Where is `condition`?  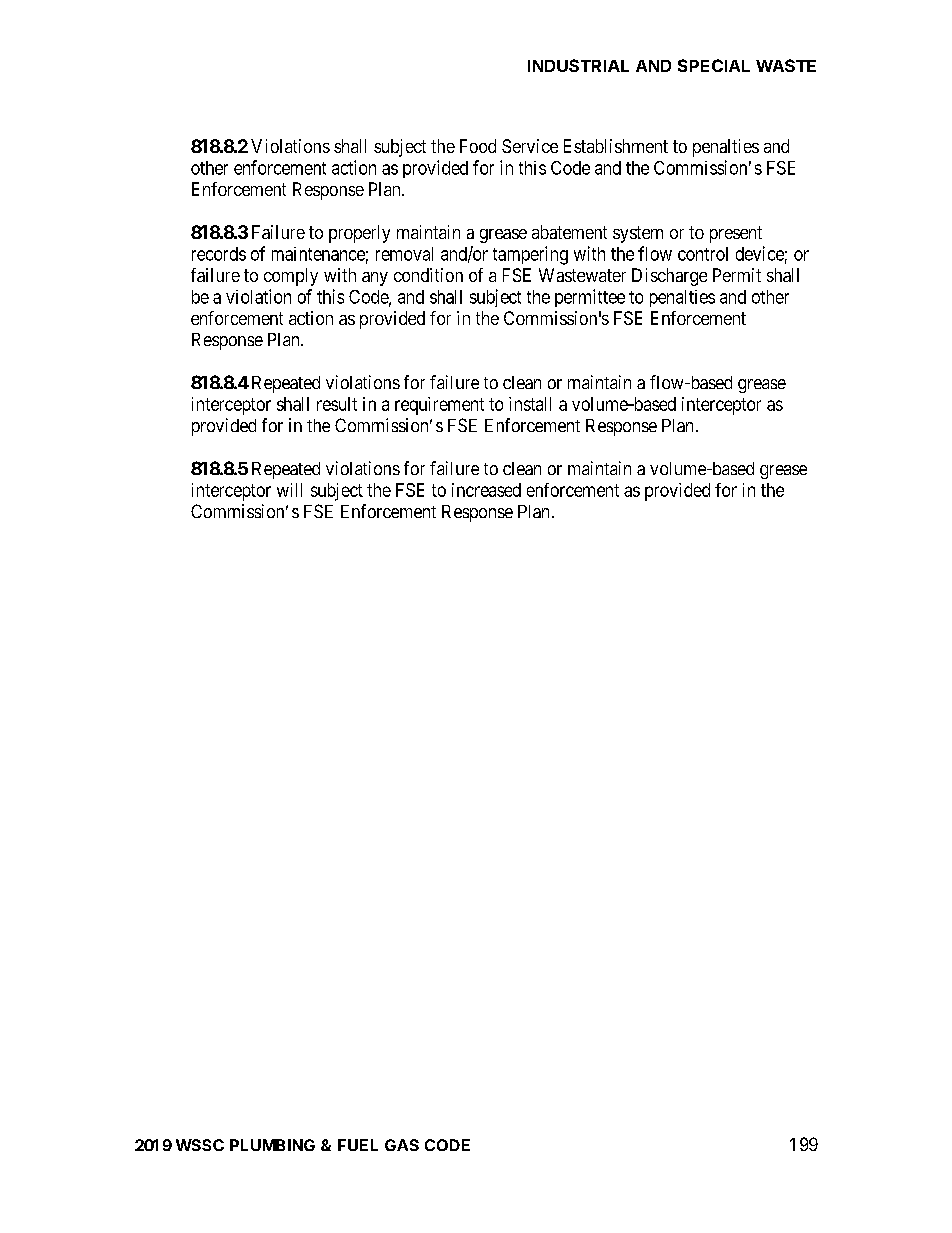
condition is located at coordinates (428, 275).
